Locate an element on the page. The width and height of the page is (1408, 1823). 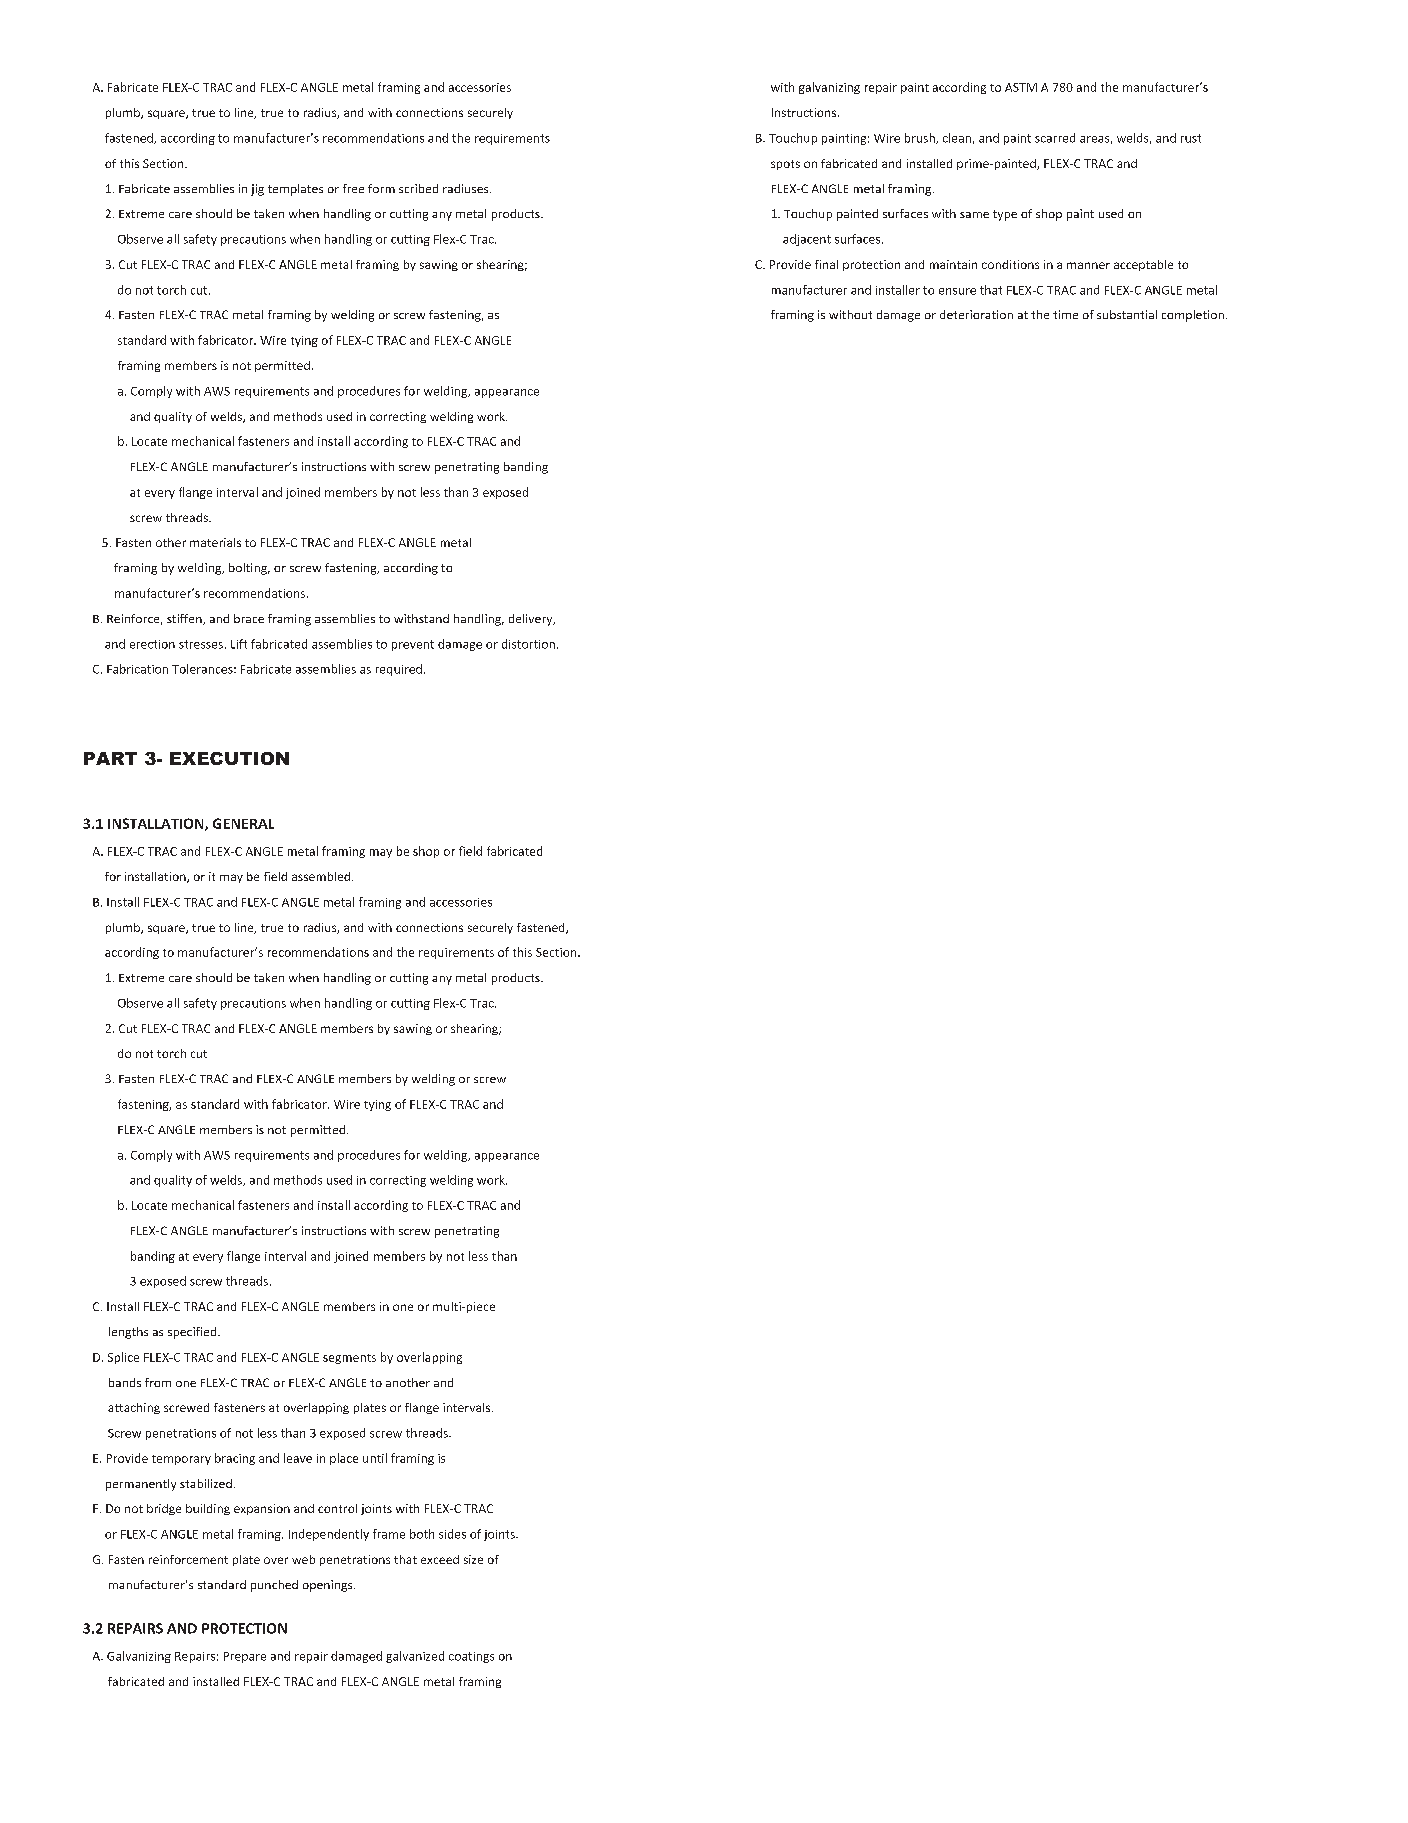
size is located at coordinates (473, 1559).
